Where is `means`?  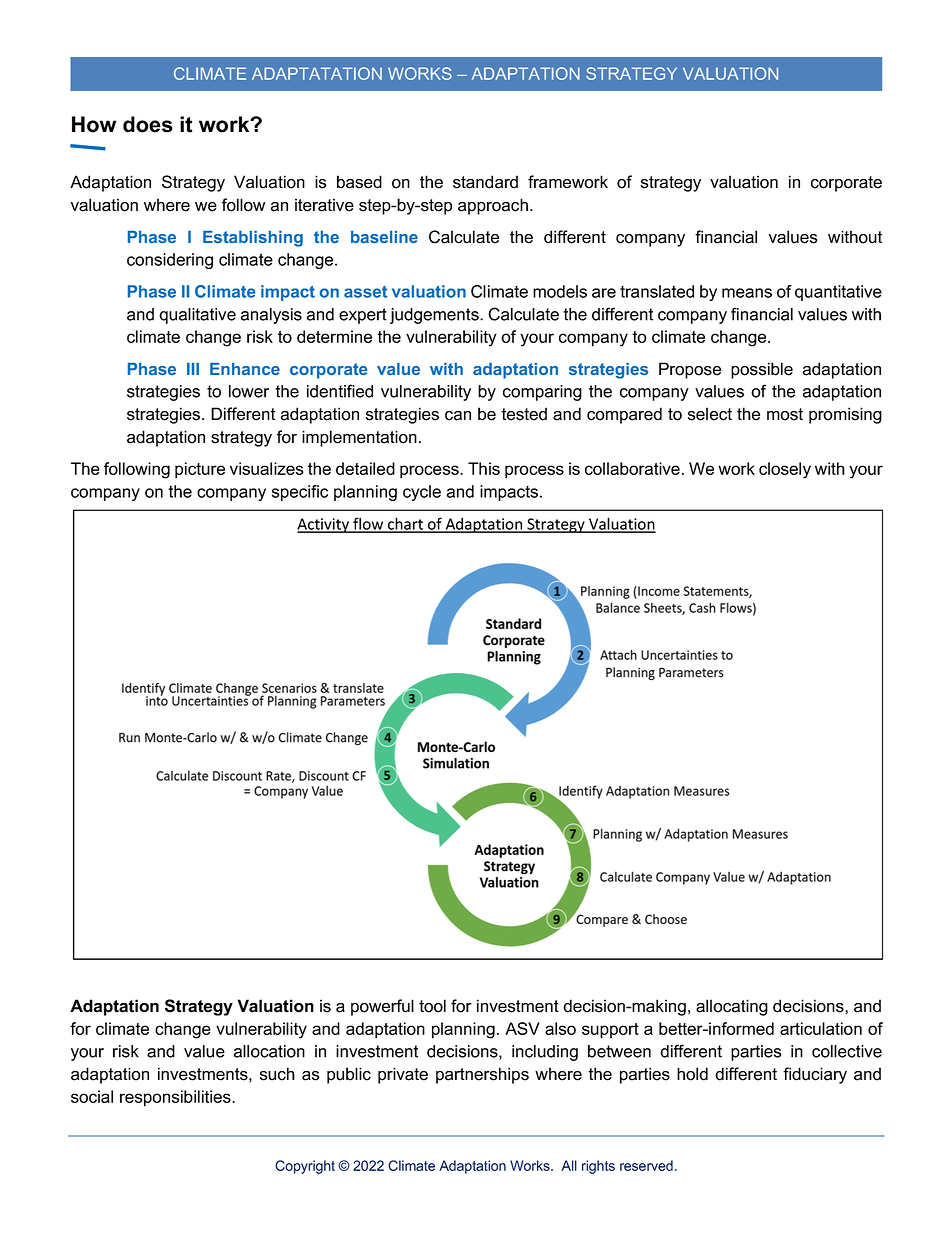 means is located at coordinates (747, 293).
